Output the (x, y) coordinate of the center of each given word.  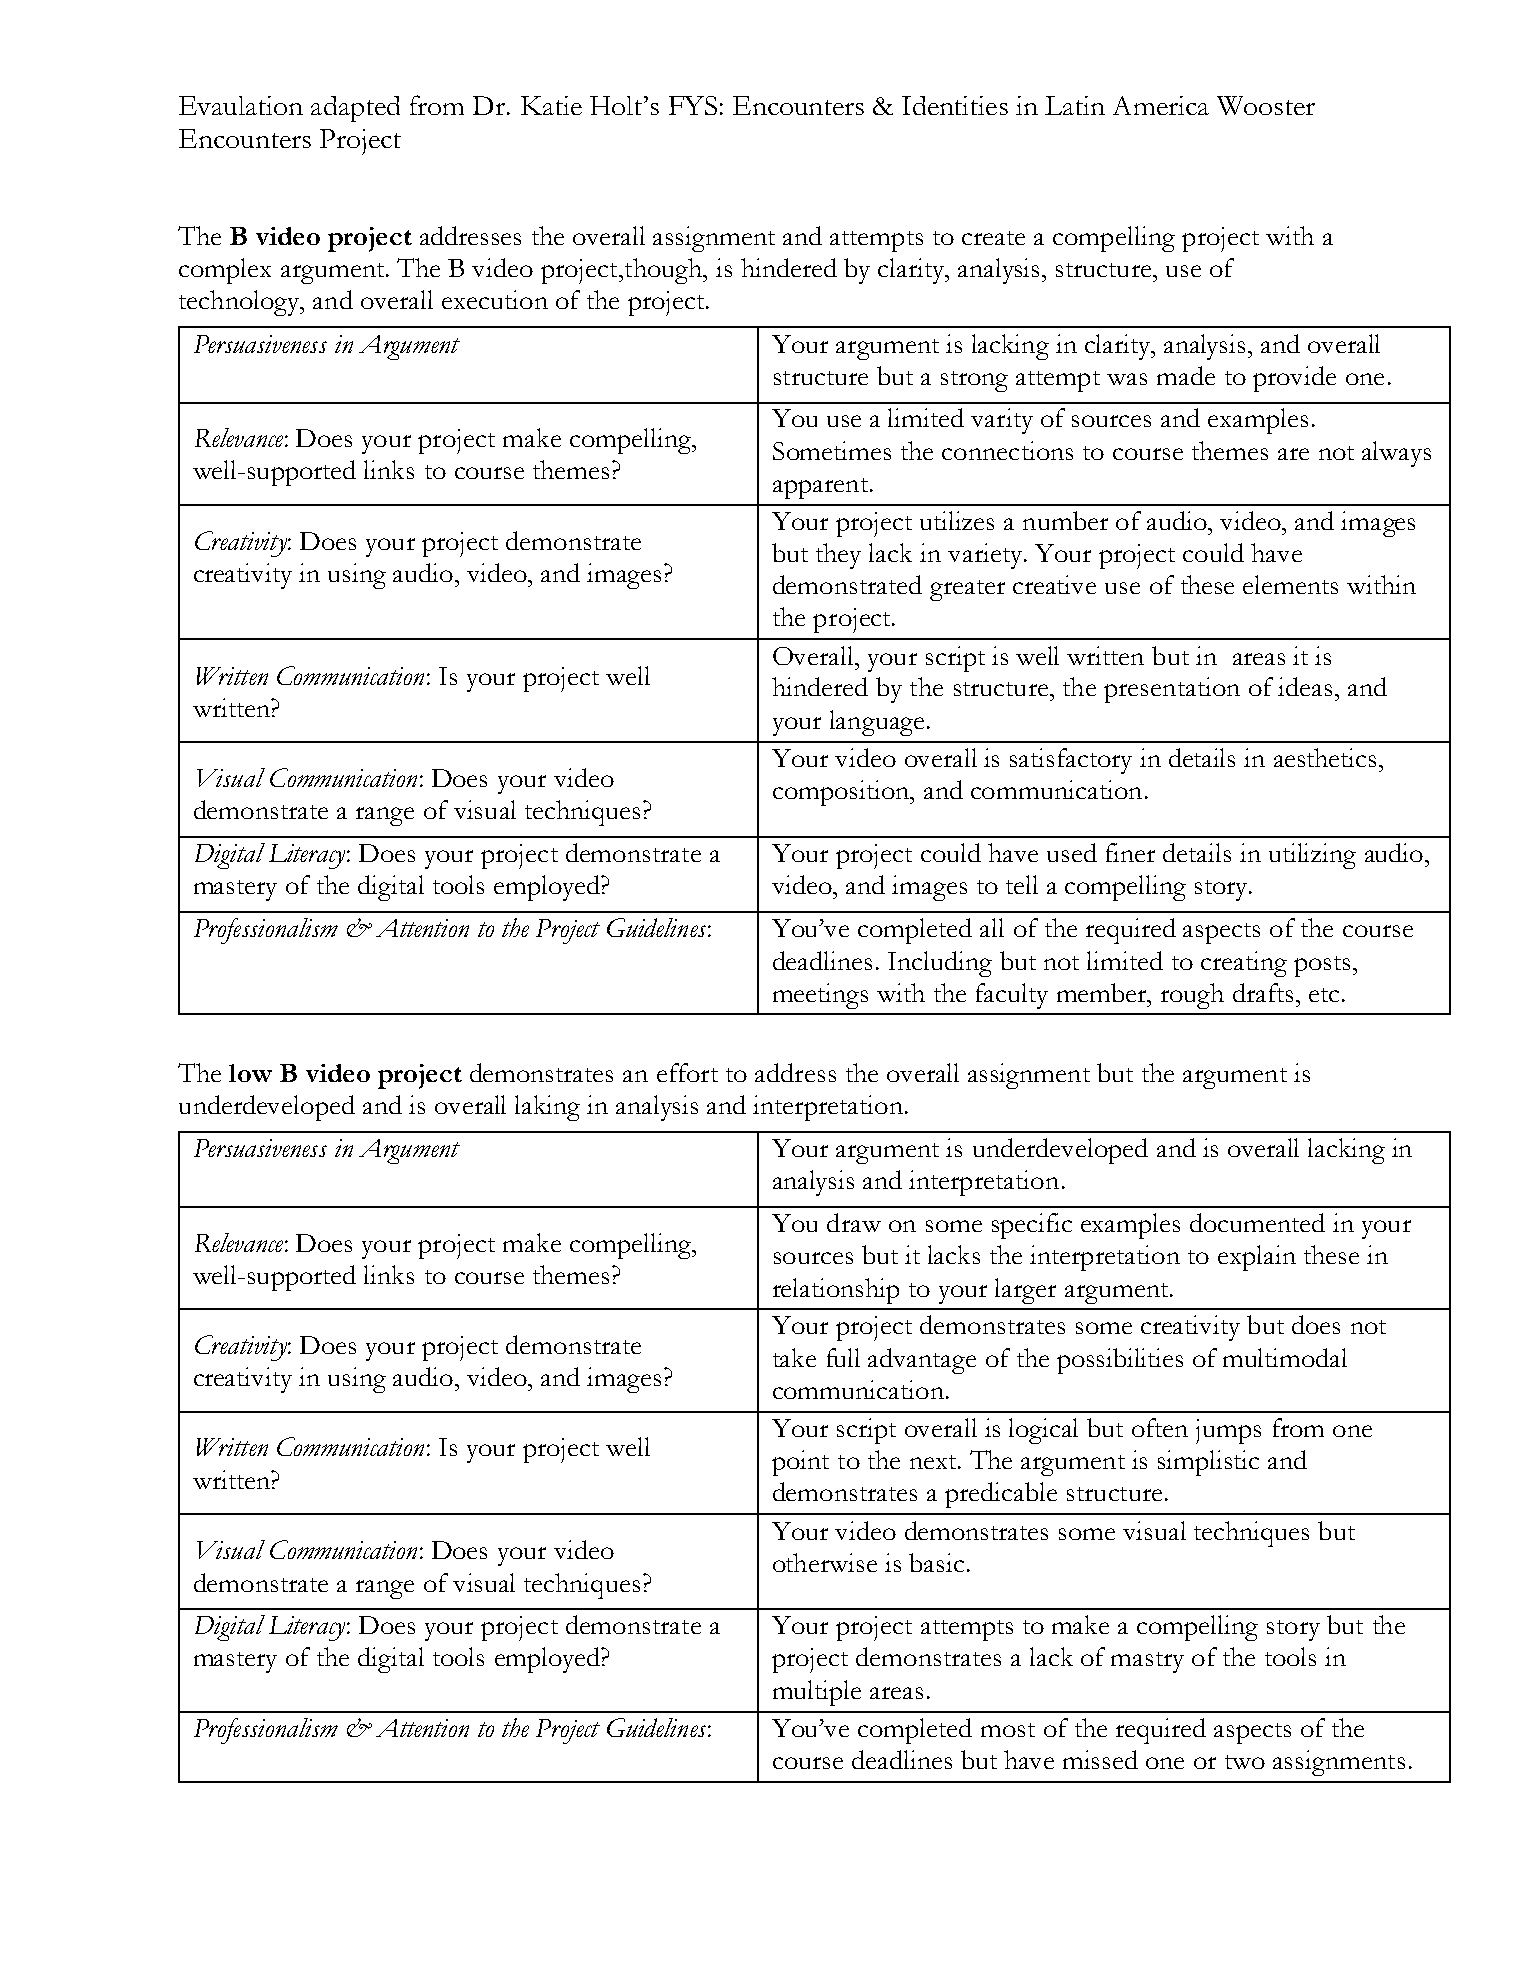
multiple (817, 1693)
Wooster (1266, 105)
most (1008, 1730)
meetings (820, 996)
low (250, 1073)
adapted (355, 109)
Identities (955, 105)
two (1245, 1762)
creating (1244, 964)
